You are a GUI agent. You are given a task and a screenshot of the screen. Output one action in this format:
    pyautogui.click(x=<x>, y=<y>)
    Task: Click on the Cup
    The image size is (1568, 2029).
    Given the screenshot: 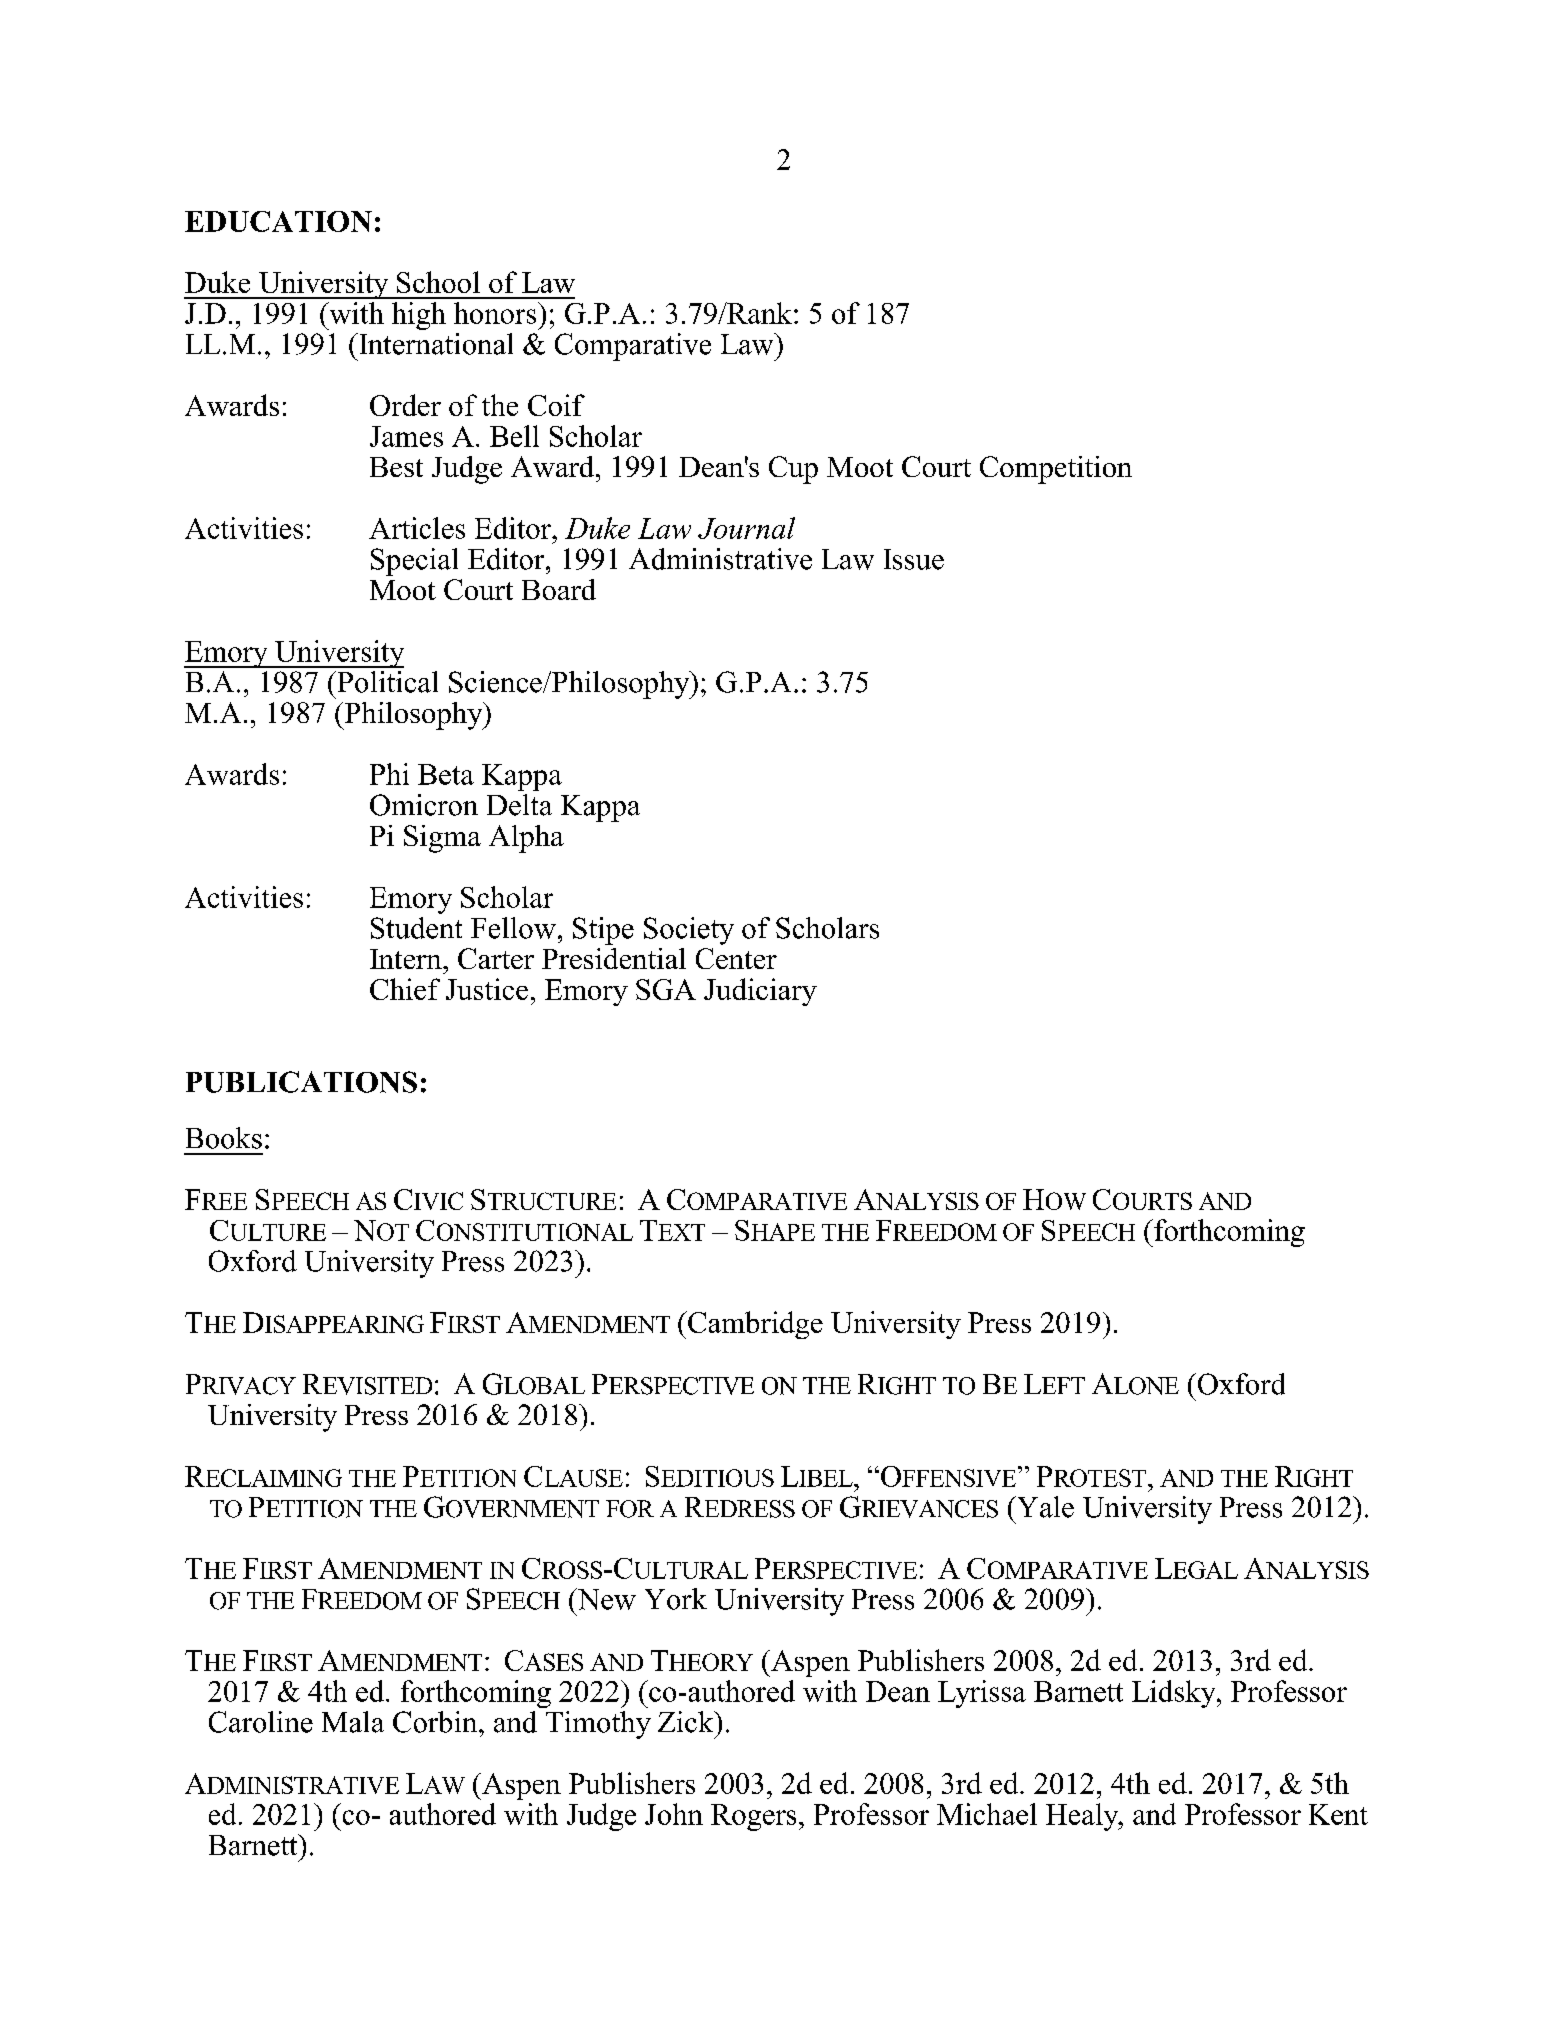 What is the action you would take?
    pyautogui.click(x=793, y=470)
